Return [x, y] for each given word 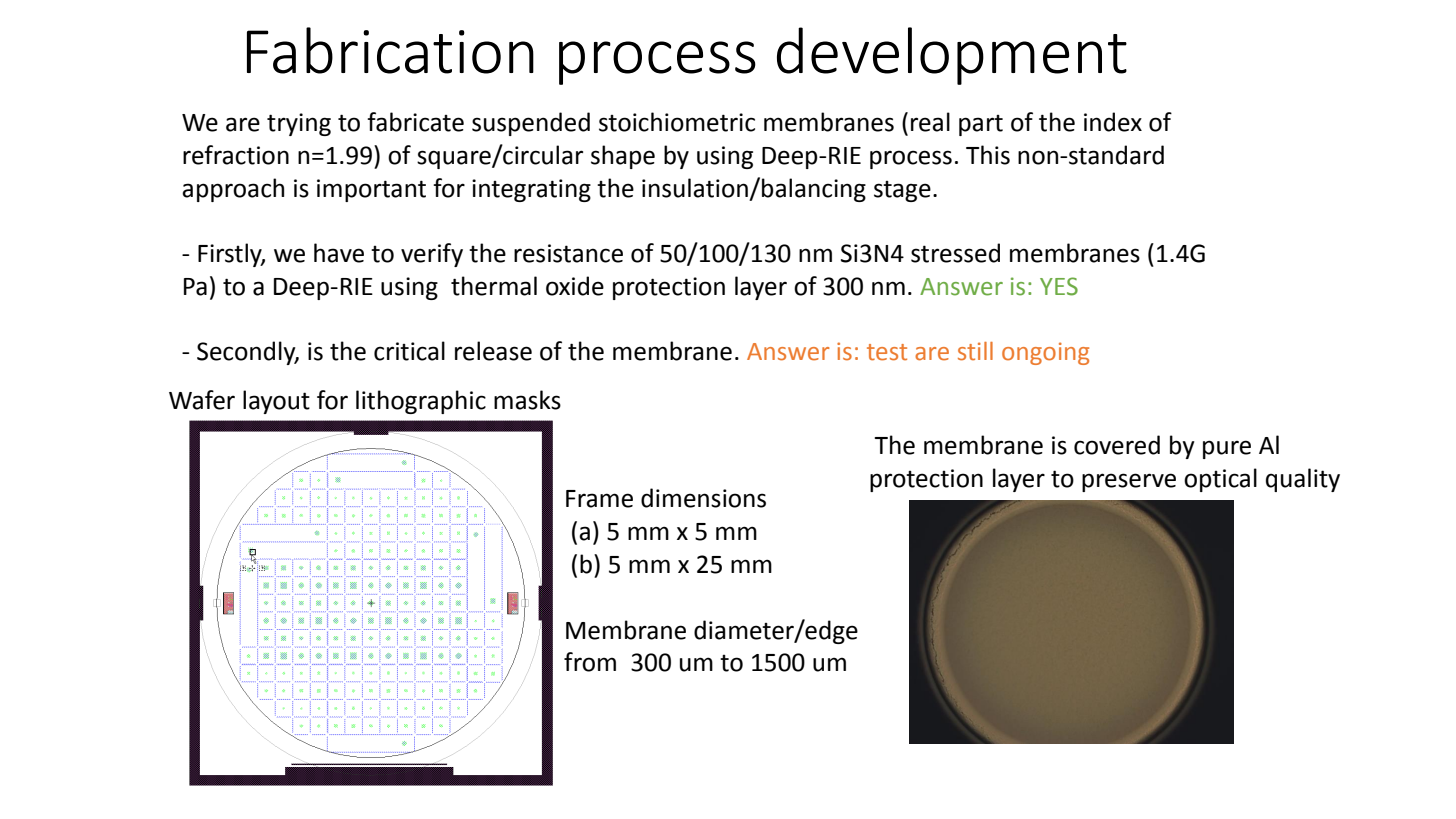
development [952, 56]
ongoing [1045, 353]
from [590, 662]
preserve [1129, 482]
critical [409, 351]
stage [902, 191]
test [887, 352]
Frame [599, 499]
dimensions [703, 498]
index [1113, 122]
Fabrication [390, 50]
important [371, 190]
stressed [955, 253]
